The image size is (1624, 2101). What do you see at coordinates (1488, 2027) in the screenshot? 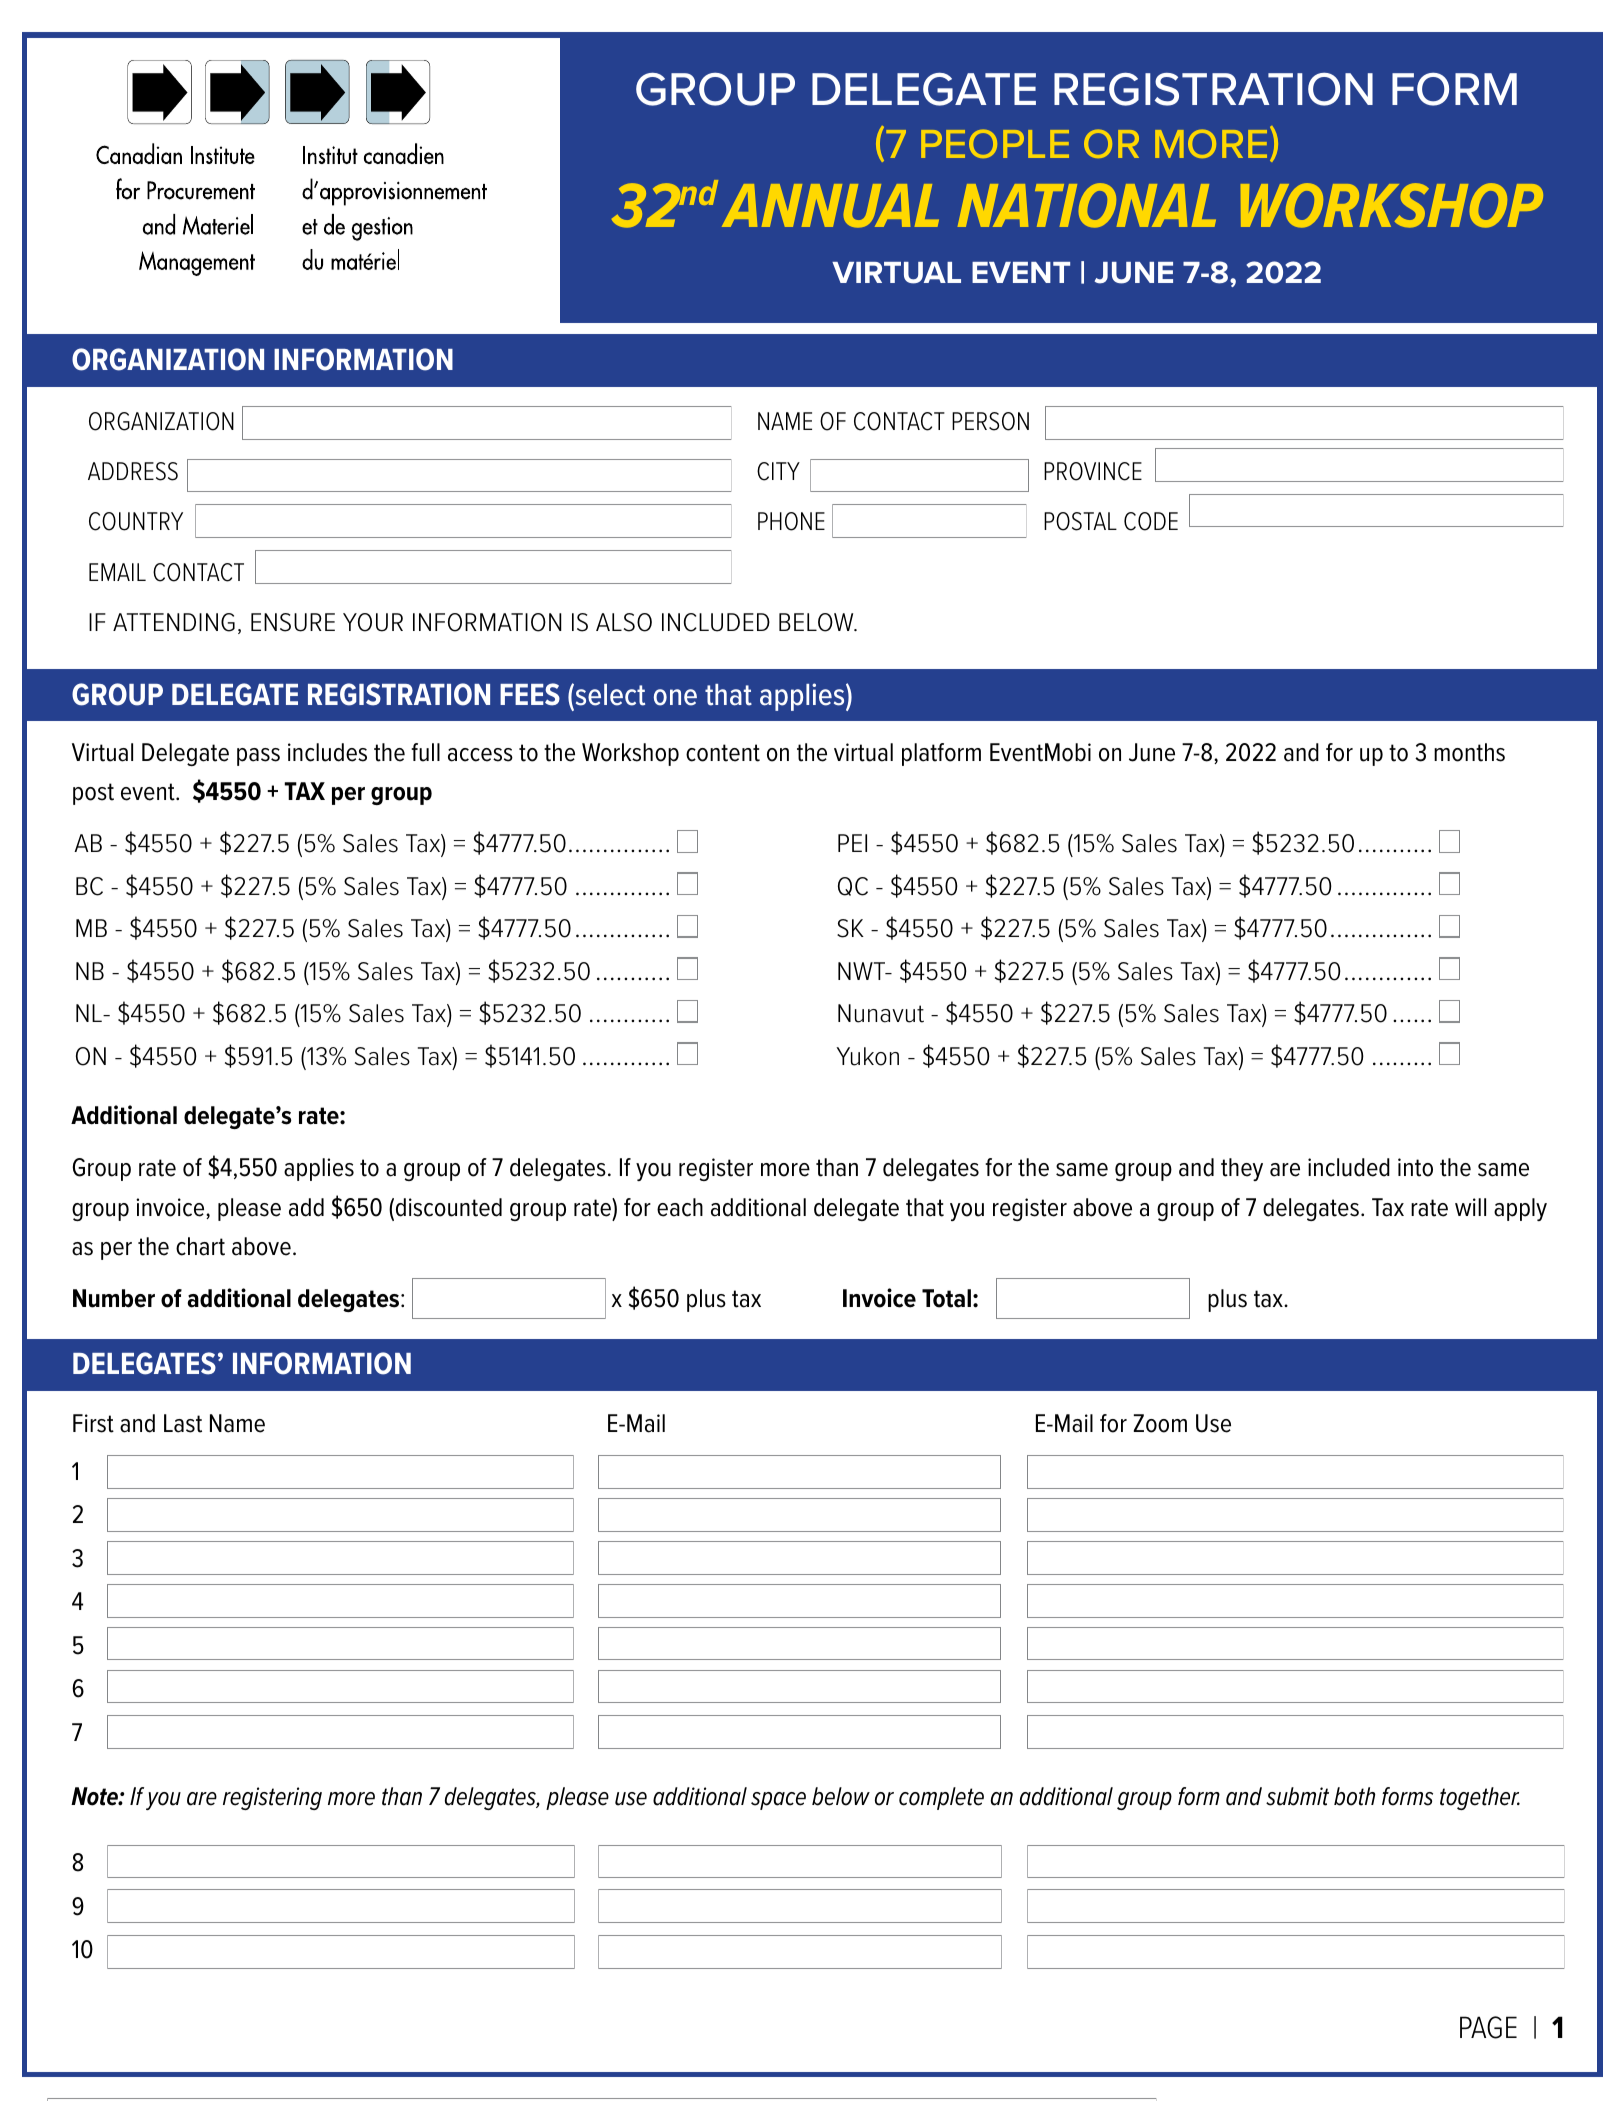
I see `PAGE` at bounding box center [1488, 2027].
